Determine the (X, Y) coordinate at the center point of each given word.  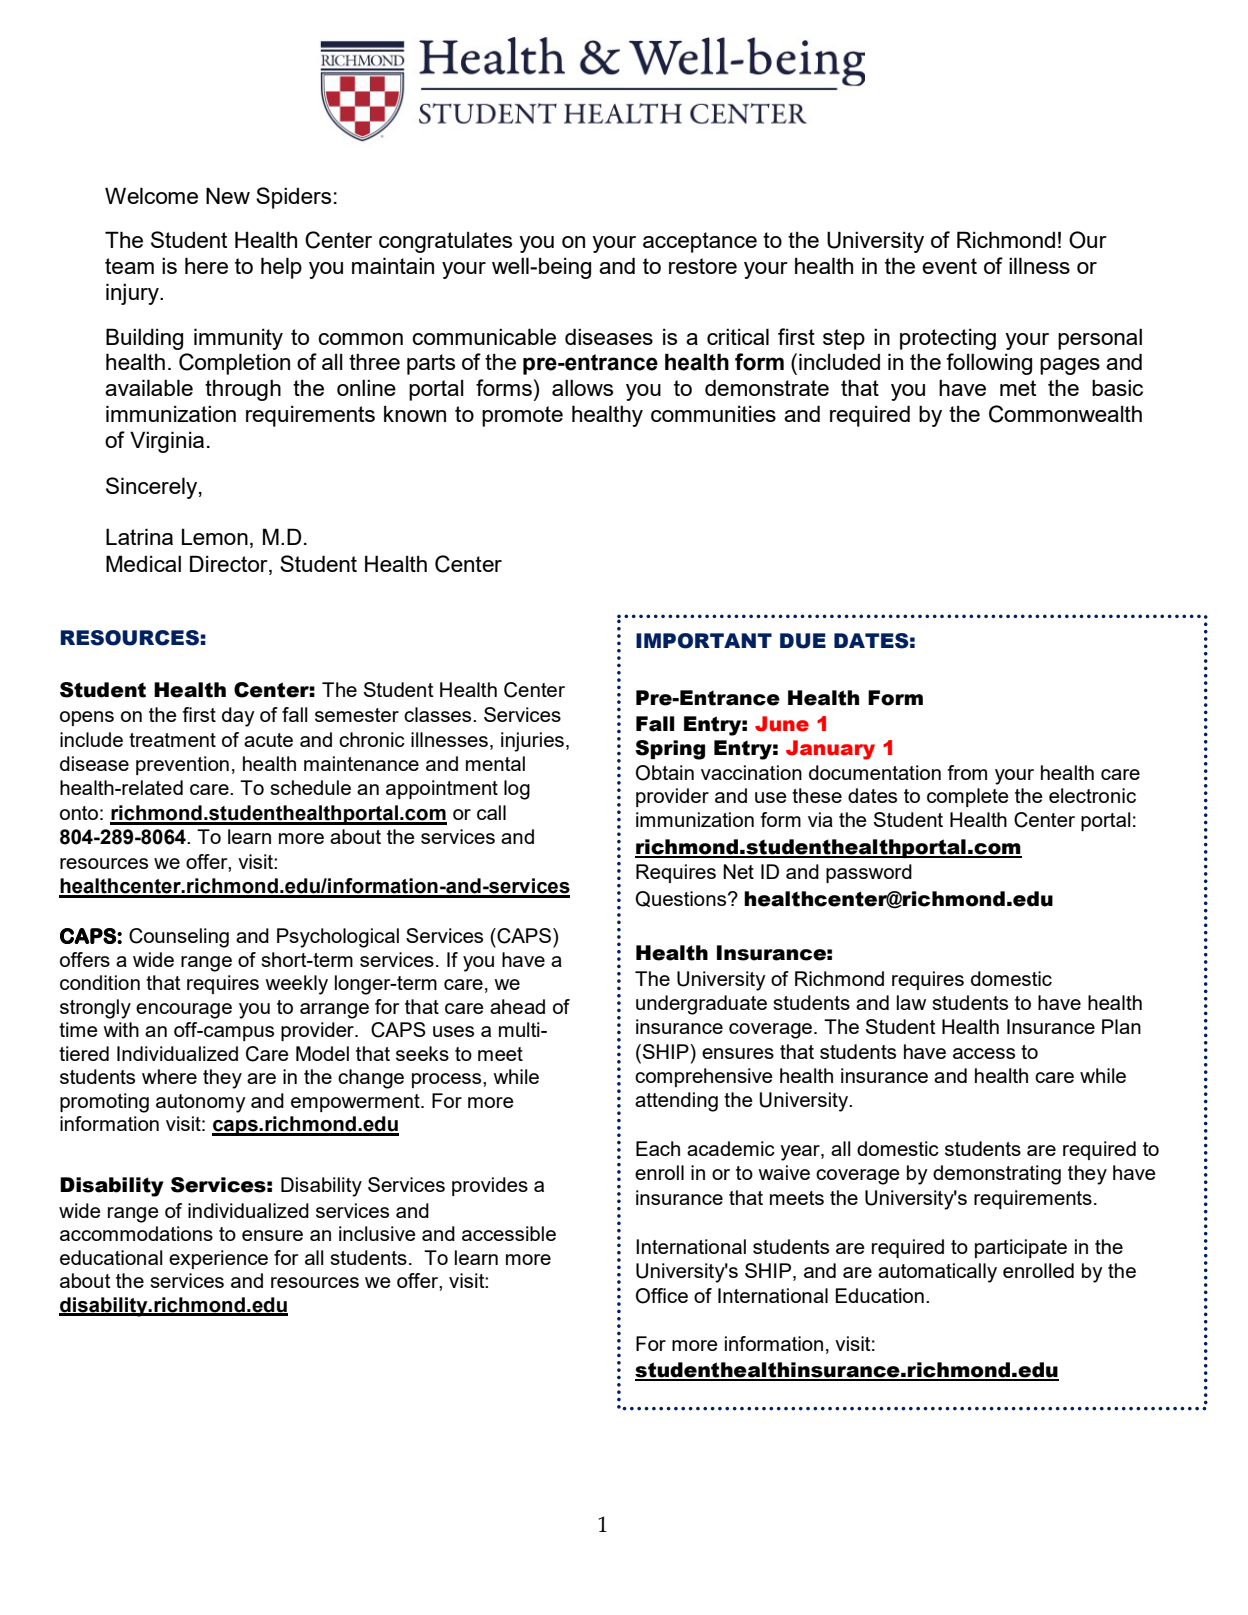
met (1018, 388)
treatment (172, 740)
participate (1021, 1248)
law (911, 1002)
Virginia (167, 442)
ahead (517, 1006)
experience (218, 1259)
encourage (184, 1011)
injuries (532, 742)
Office (662, 1296)
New (228, 195)
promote (522, 416)
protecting (948, 339)
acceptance (700, 242)
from (967, 772)
